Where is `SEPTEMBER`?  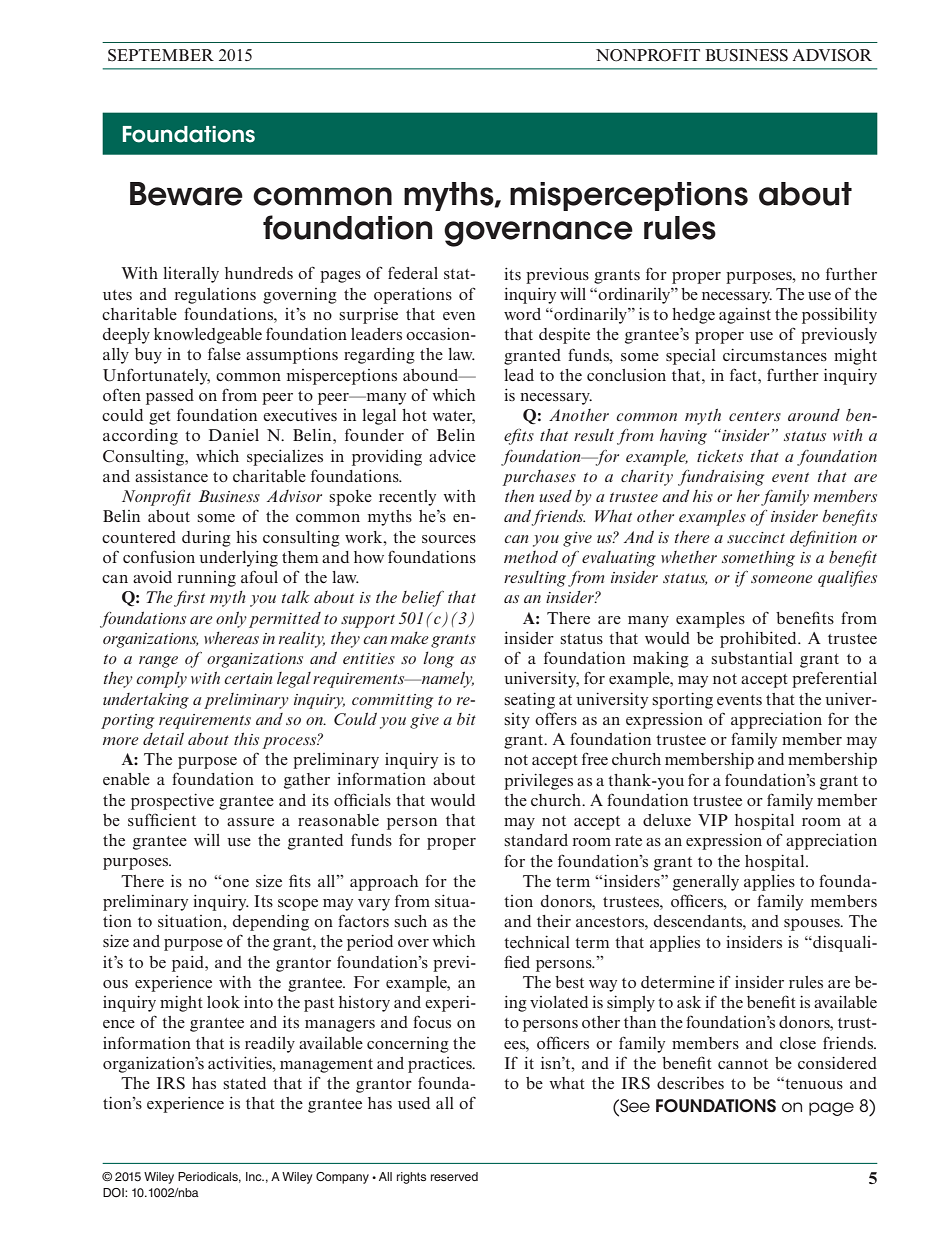 SEPTEMBER is located at coordinates (161, 55).
